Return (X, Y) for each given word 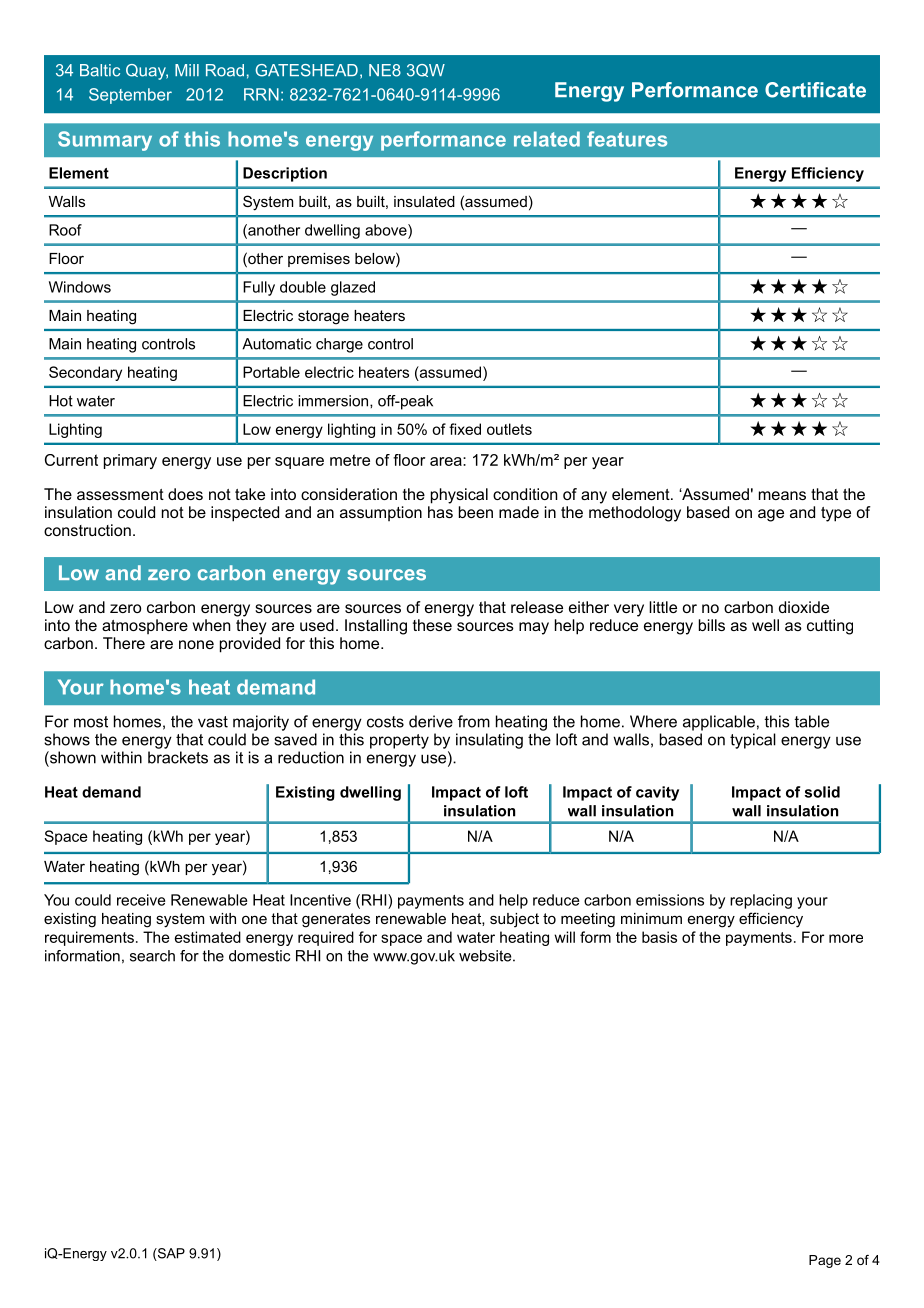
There (124, 643)
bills (712, 625)
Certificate (815, 90)
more (846, 938)
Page (825, 1261)
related (547, 139)
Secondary (85, 373)
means (782, 495)
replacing (761, 901)
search (152, 956)
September (130, 96)
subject (514, 920)
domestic (259, 956)
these (432, 625)
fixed (465, 429)
